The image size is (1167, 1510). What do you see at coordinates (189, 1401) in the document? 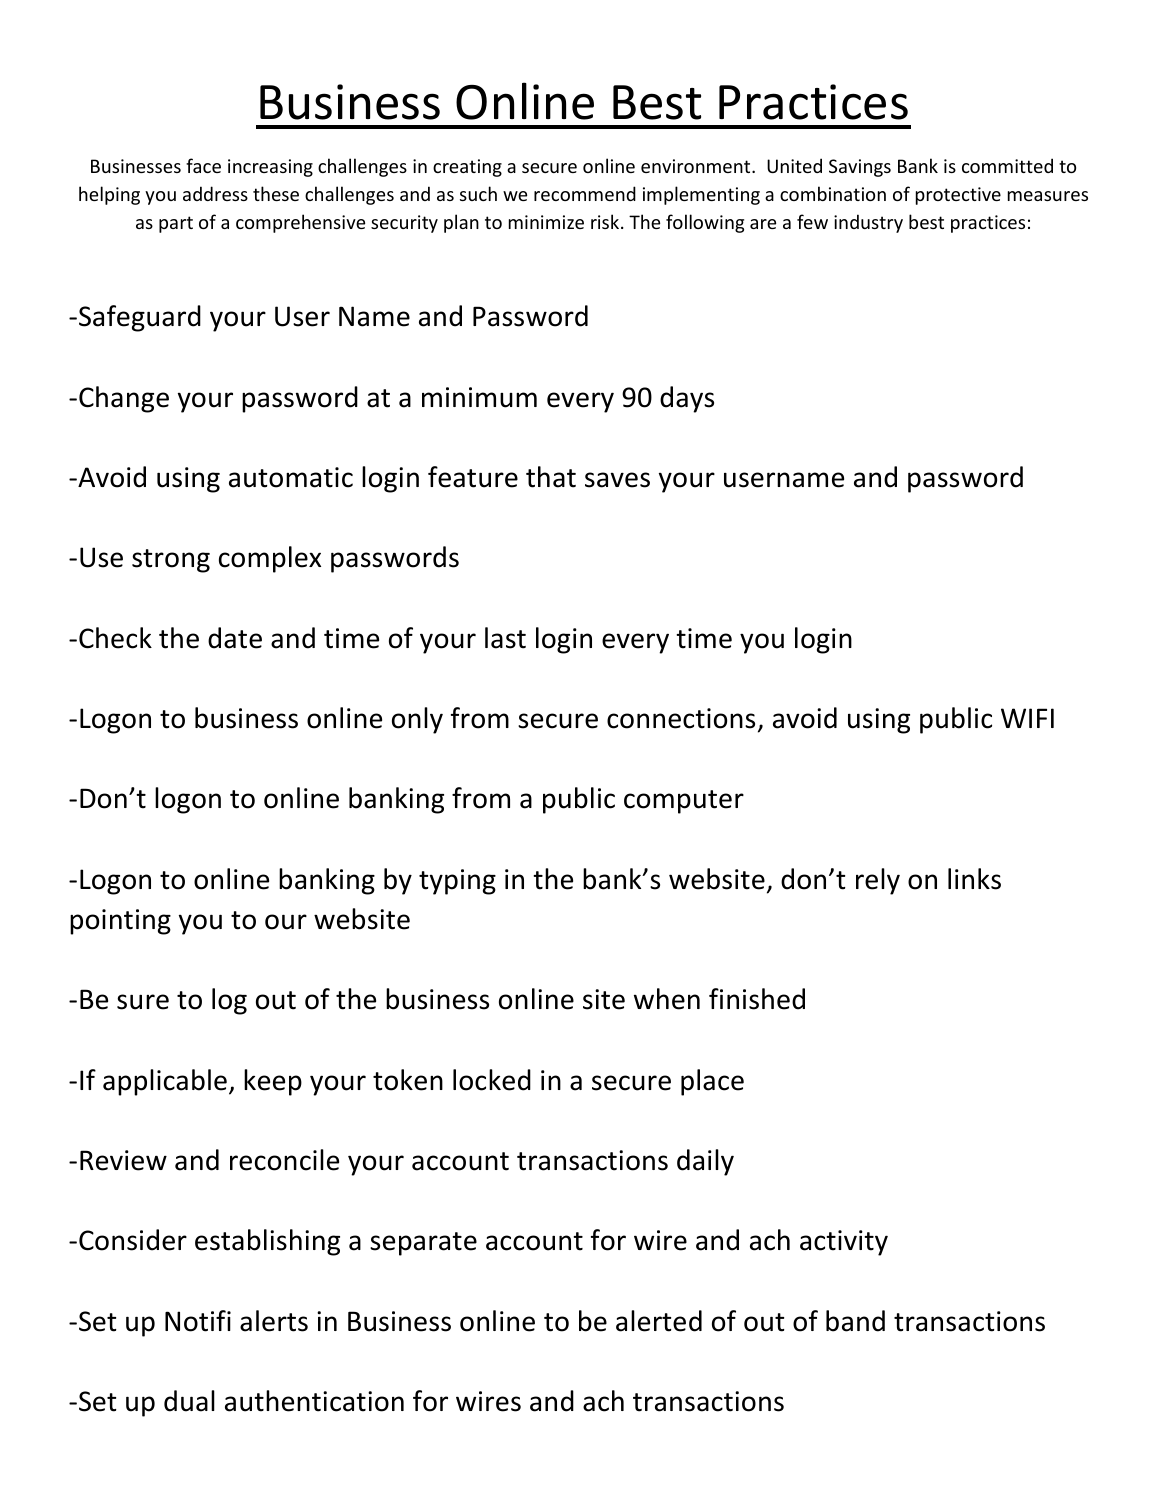
I see `dual` at bounding box center [189, 1401].
